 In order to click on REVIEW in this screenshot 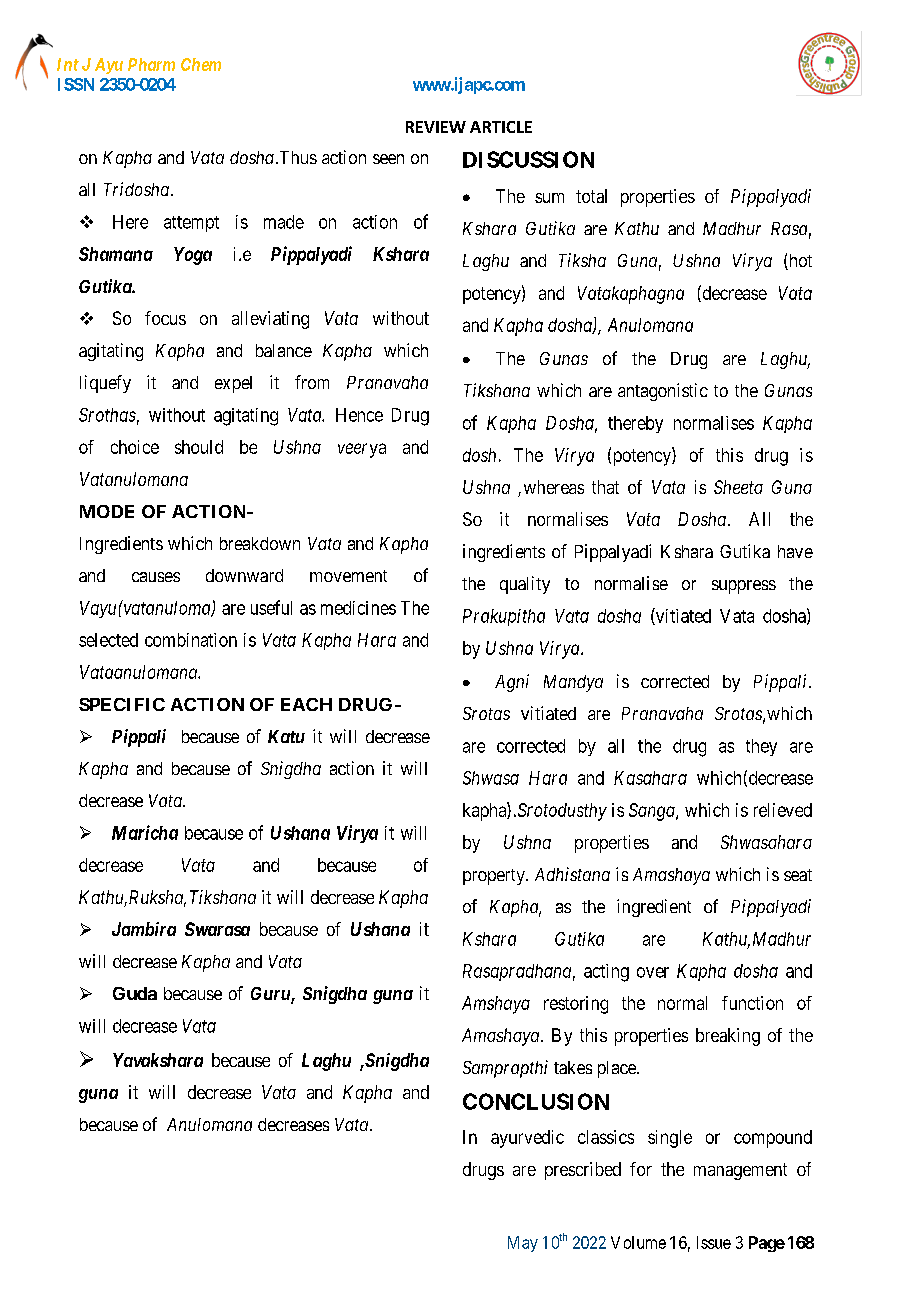, I will do `click(436, 127)`.
